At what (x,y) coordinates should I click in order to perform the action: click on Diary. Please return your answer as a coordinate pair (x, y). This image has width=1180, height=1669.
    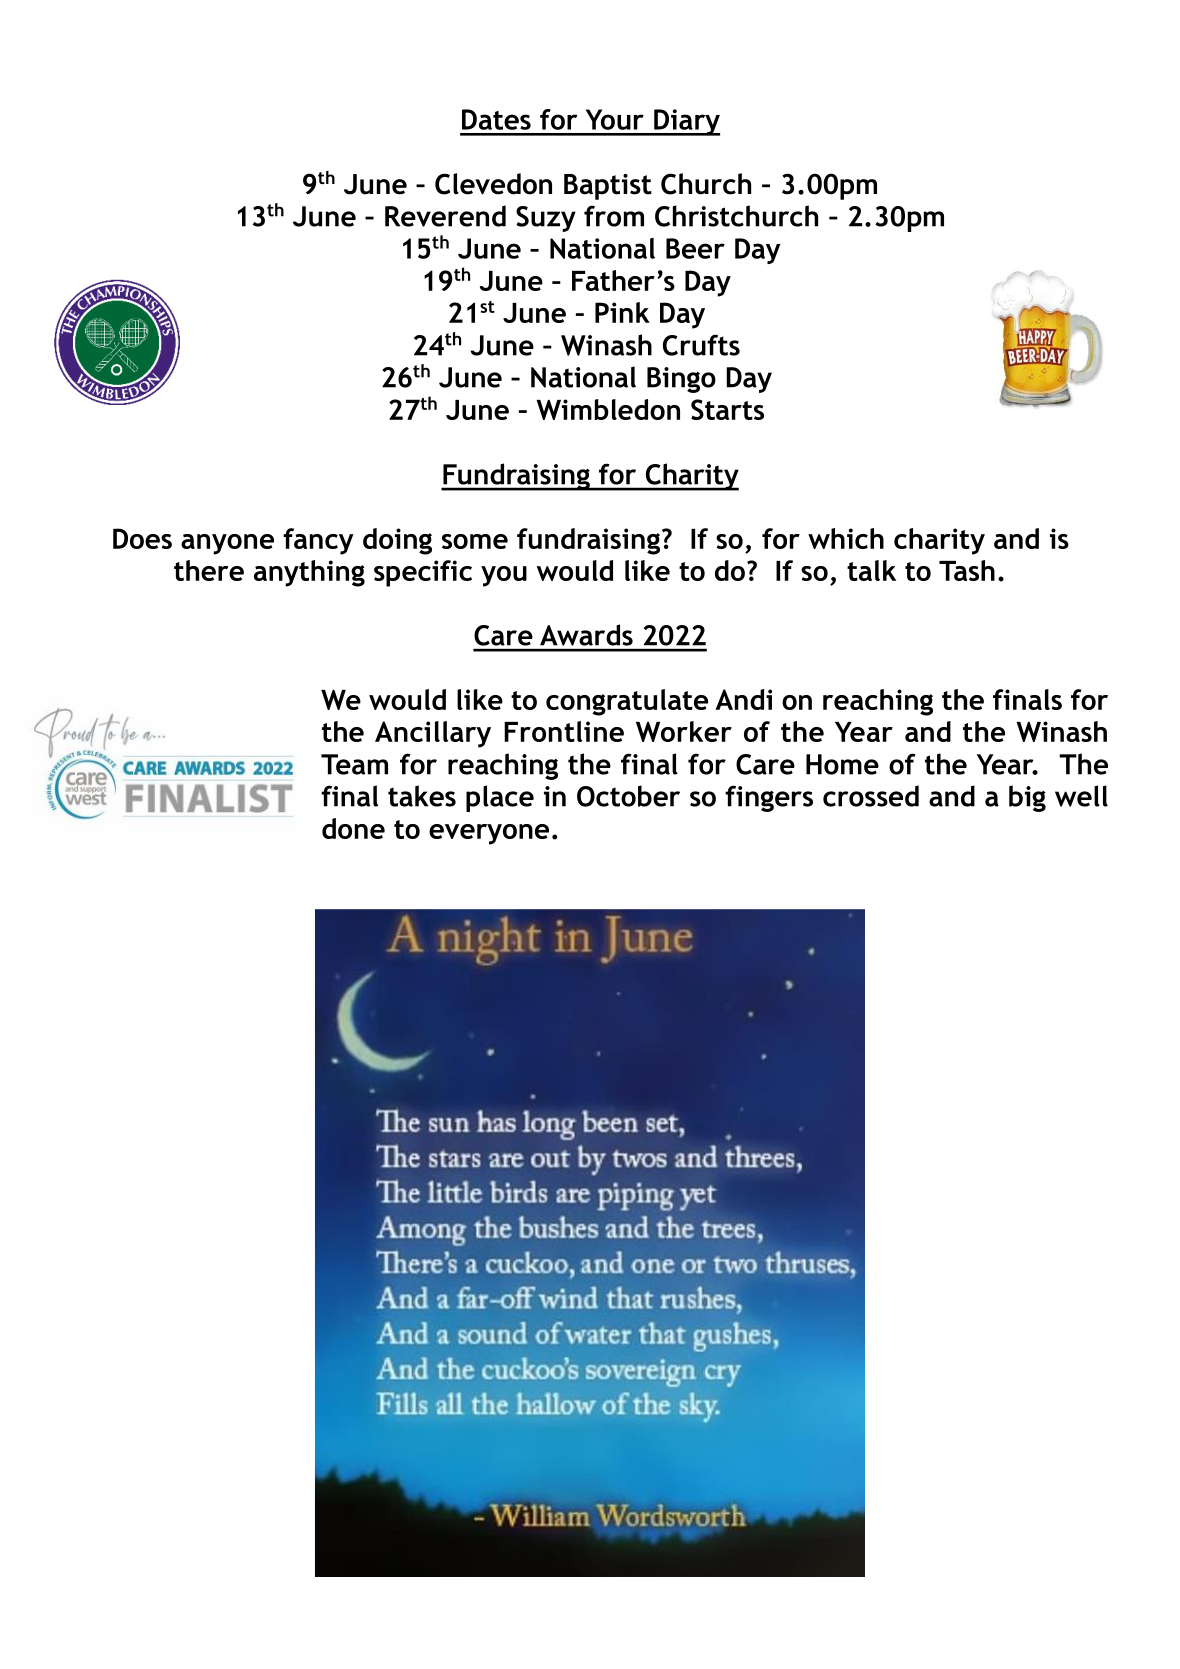
    Looking at the image, I should click on (686, 122).
